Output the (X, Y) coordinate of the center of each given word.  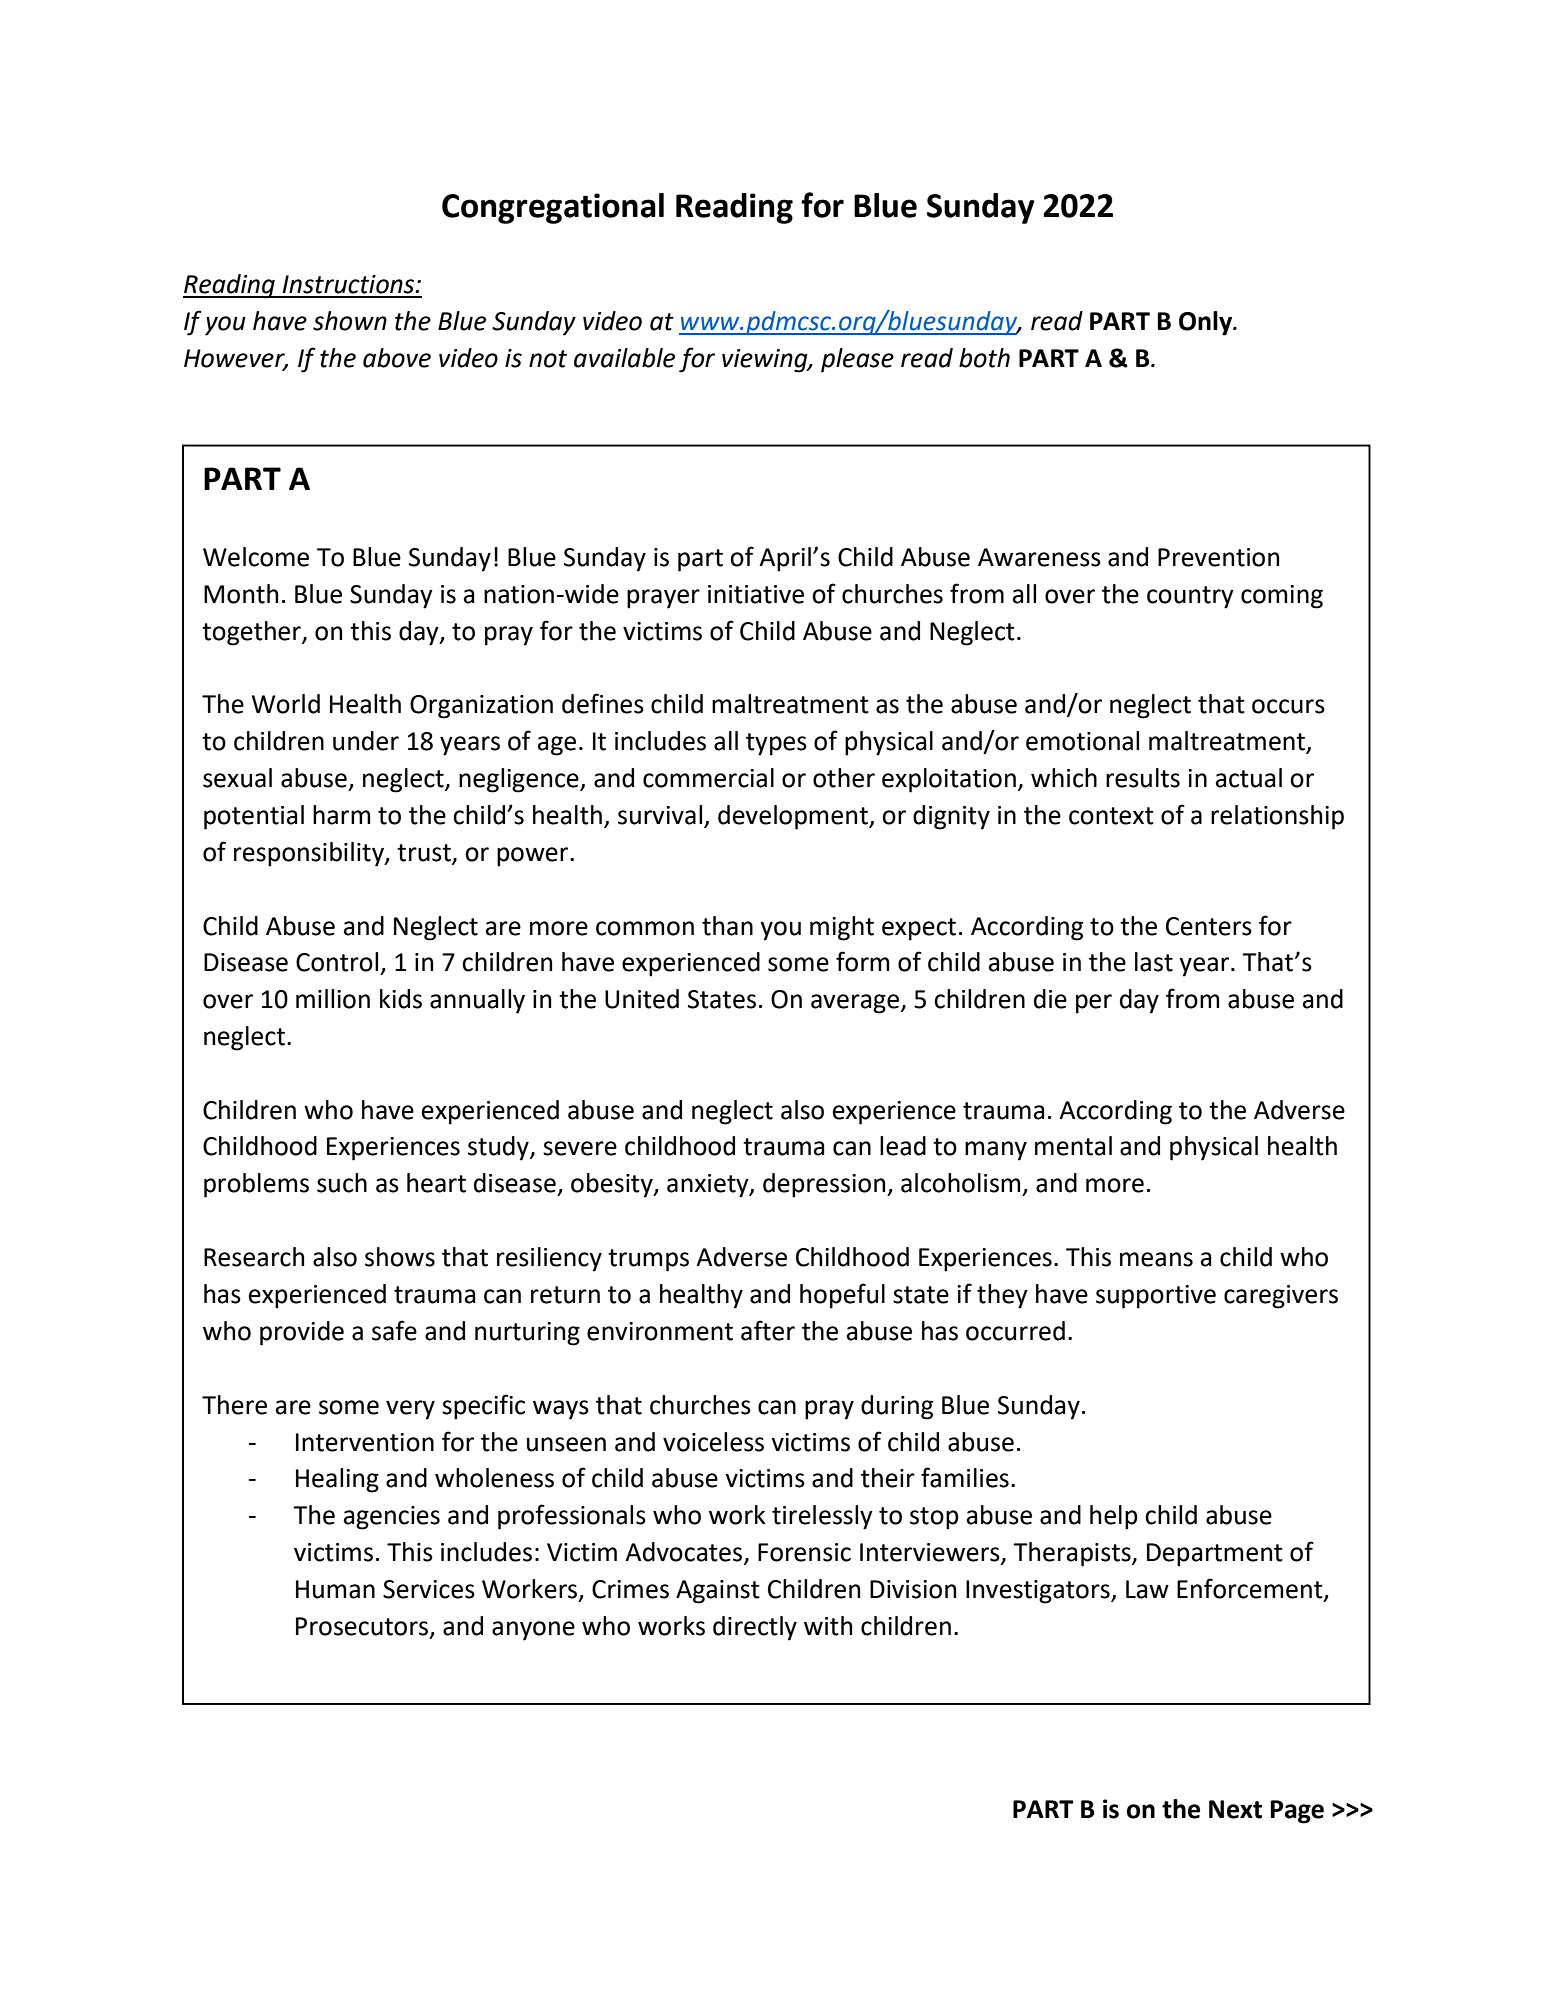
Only (1207, 323)
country (1190, 597)
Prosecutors (363, 1627)
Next (1235, 1809)
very (410, 1410)
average (855, 1004)
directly (755, 1628)
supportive (1156, 1297)
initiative (756, 594)
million (333, 999)
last (1154, 962)
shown (350, 321)
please (857, 360)
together (252, 633)
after (768, 1330)
